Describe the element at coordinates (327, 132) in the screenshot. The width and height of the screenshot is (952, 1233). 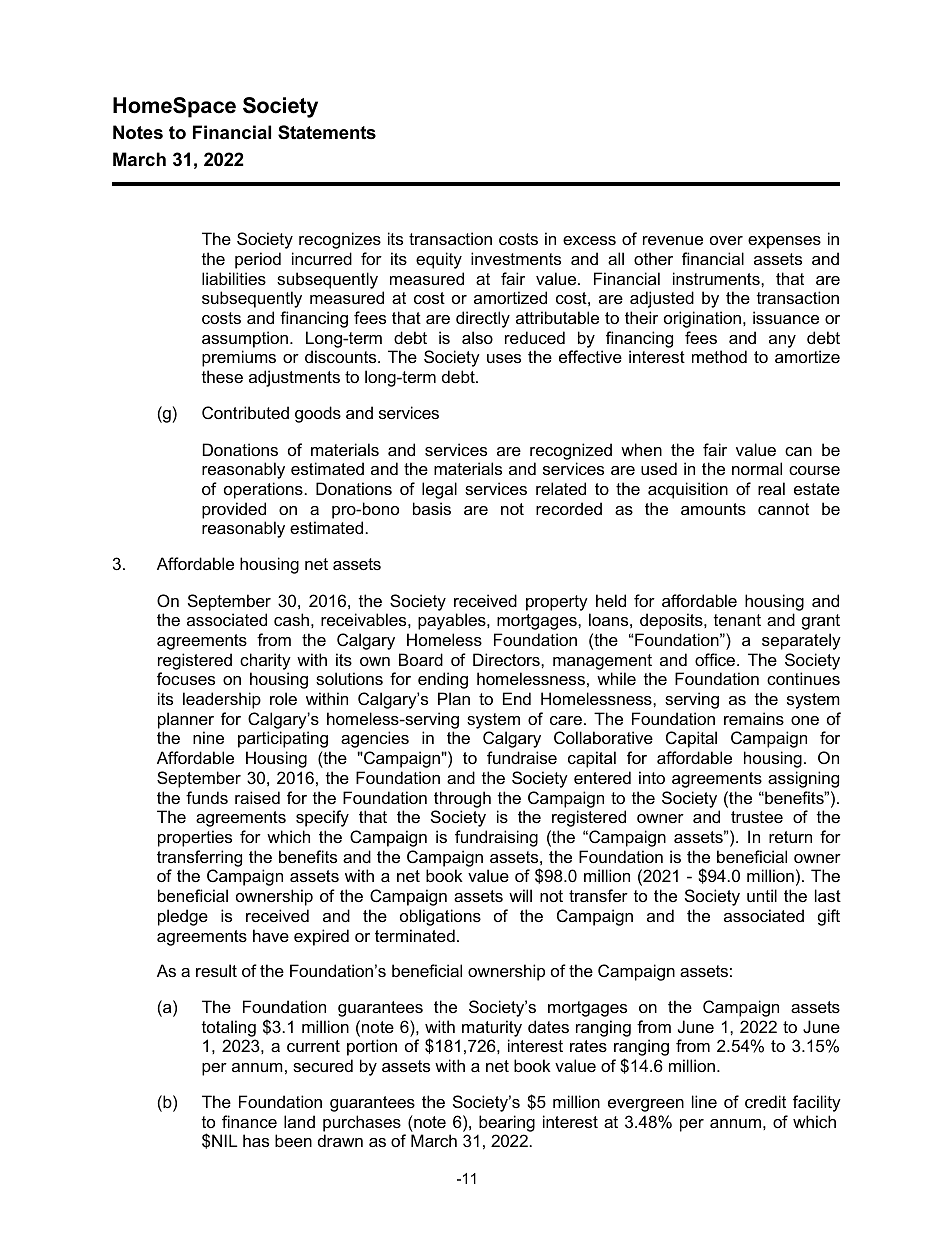
I see `Statements` at that location.
